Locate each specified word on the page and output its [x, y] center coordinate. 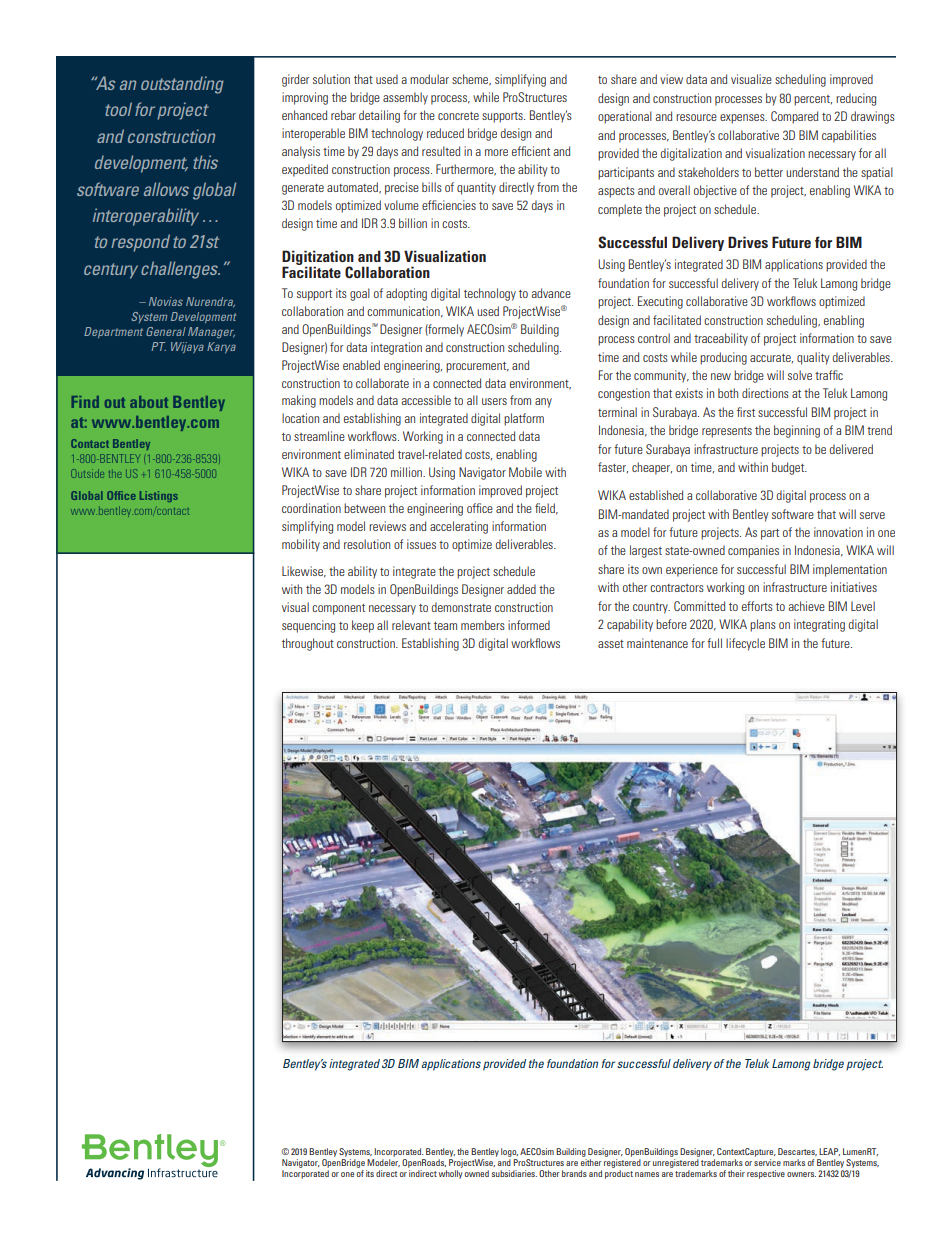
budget [789, 468]
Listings [159, 496]
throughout [308, 644]
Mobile [525, 472]
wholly [451, 1174]
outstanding [182, 85]
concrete [458, 116]
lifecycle [745, 644]
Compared [794, 117]
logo [509, 1152]
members [483, 625]
